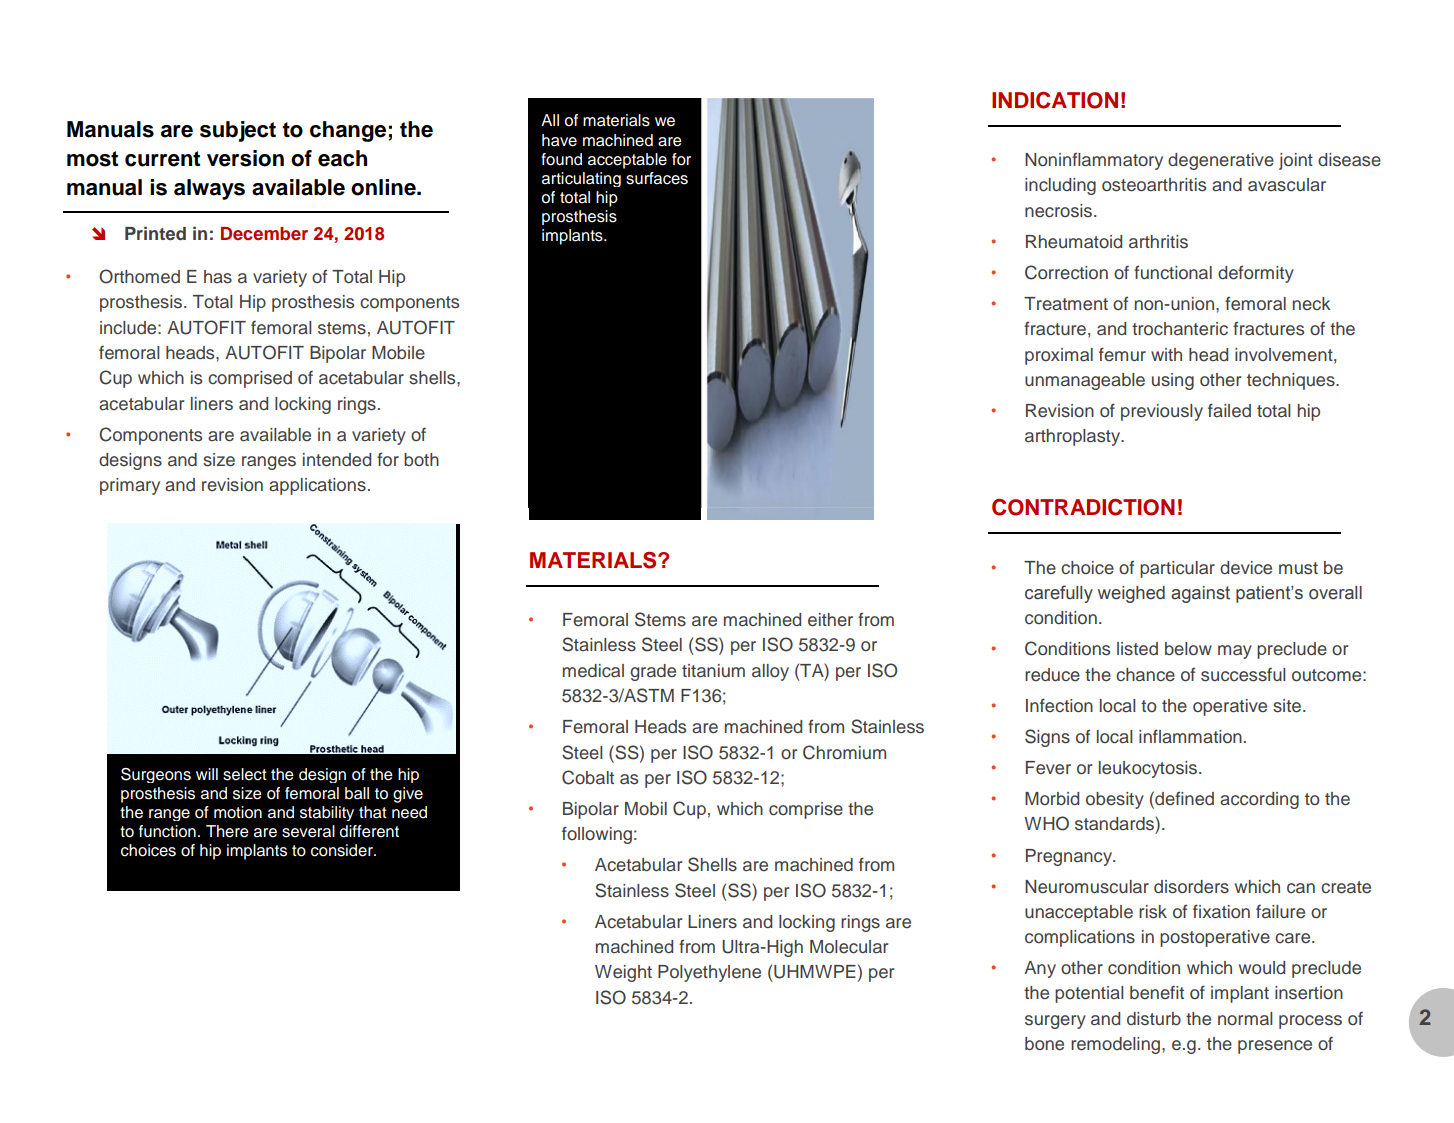 Image resolution: width=1454 pixels, height=1123 pixels. Describe the element at coordinates (830, 620) in the screenshot. I see `either` at that location.
